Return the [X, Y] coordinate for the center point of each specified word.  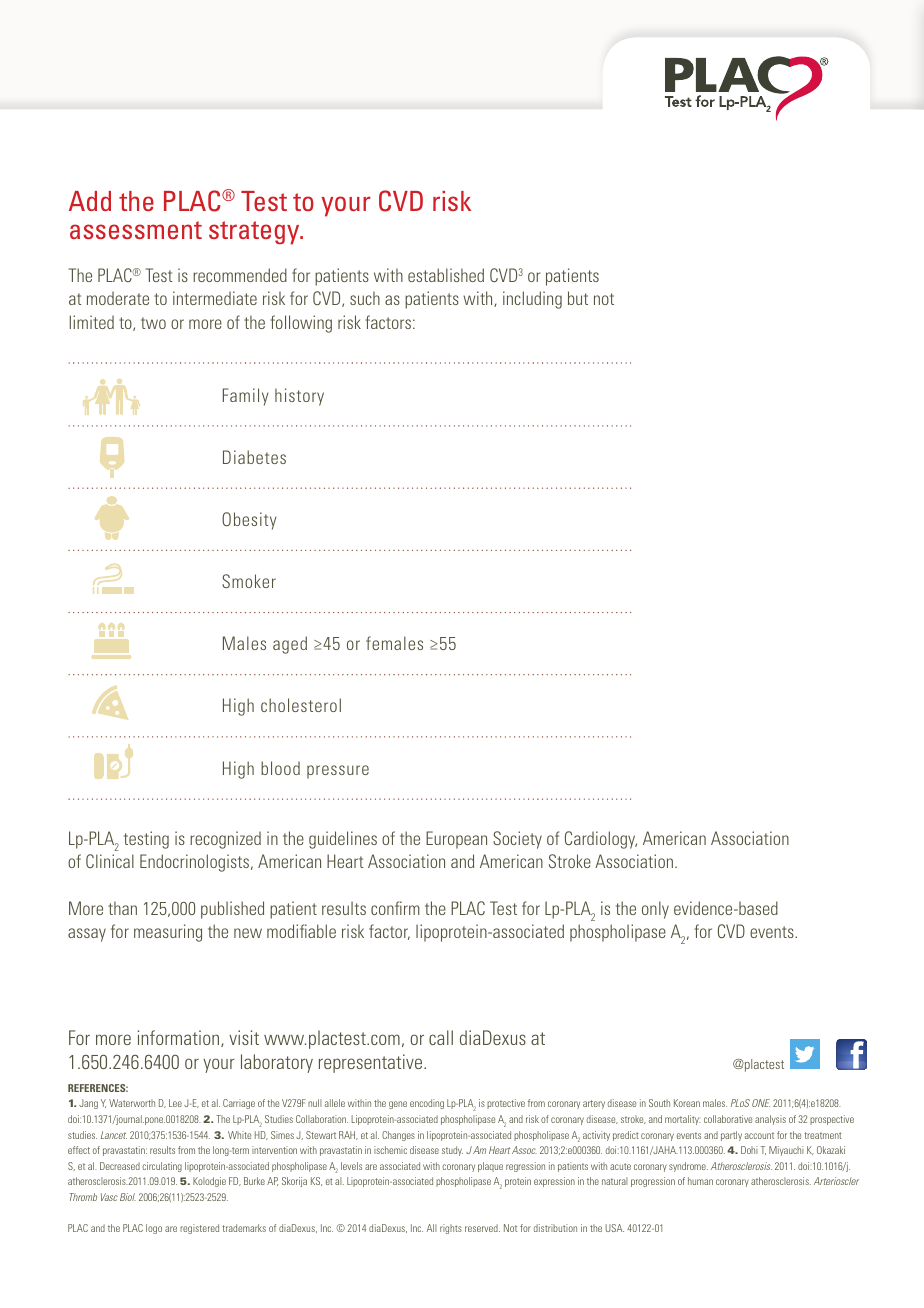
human [700, 1181]
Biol [128, 1197]
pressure [338, 772]
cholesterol [301, 705]
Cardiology [601, 840]
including [532, 300]
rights [451, 1229]
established [446, 275]
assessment [136, 230]
